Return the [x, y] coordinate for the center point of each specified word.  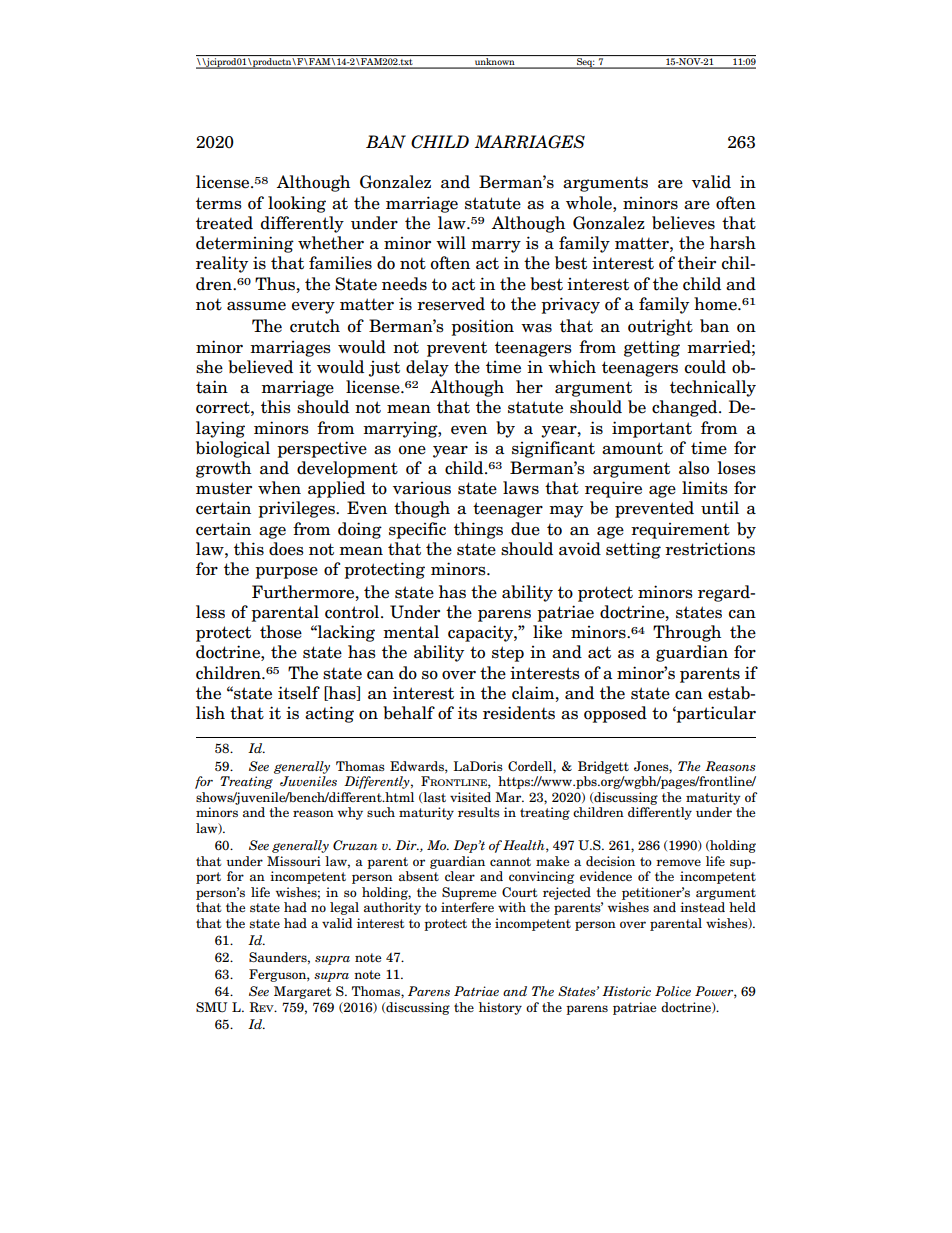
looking [297, 204]
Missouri [294, 861]
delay [427, 368]
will [451, 242]
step [508, 654]
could [705, 367]
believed [260, 367]
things [478, 530]
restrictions [710, 549]
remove [678, 862]
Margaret [303, 992]
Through [687, 633]
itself [299, 693]
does [286, 549]
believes [683, 223]
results [479, 812]
